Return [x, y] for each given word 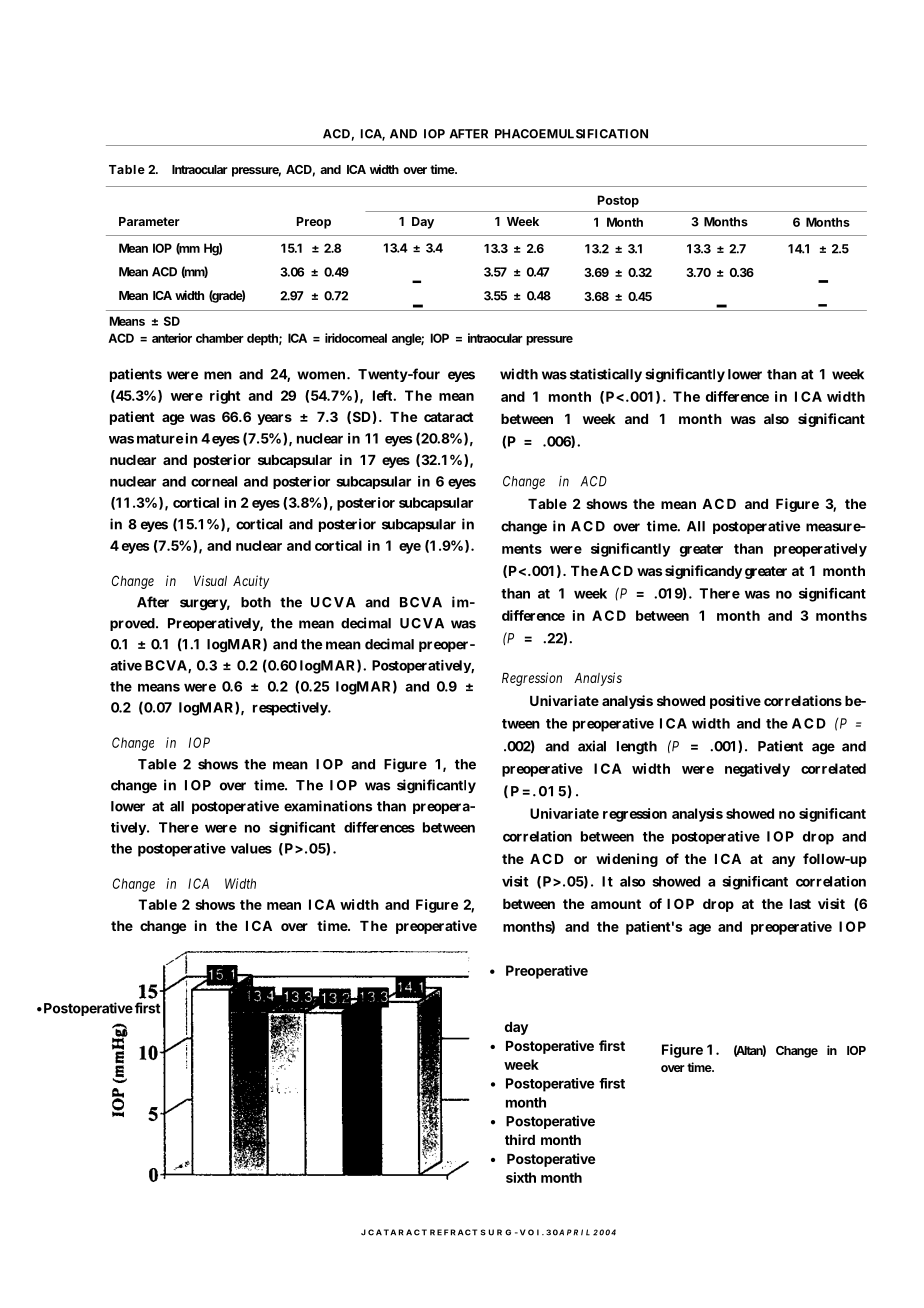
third [520, 1139]
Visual [210, 580]
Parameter [149, 221]
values [251, 848]
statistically [606, 375]
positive [735, 702]
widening [627, 860]
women [321, 375]
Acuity [251, 582]
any [783, 861]
